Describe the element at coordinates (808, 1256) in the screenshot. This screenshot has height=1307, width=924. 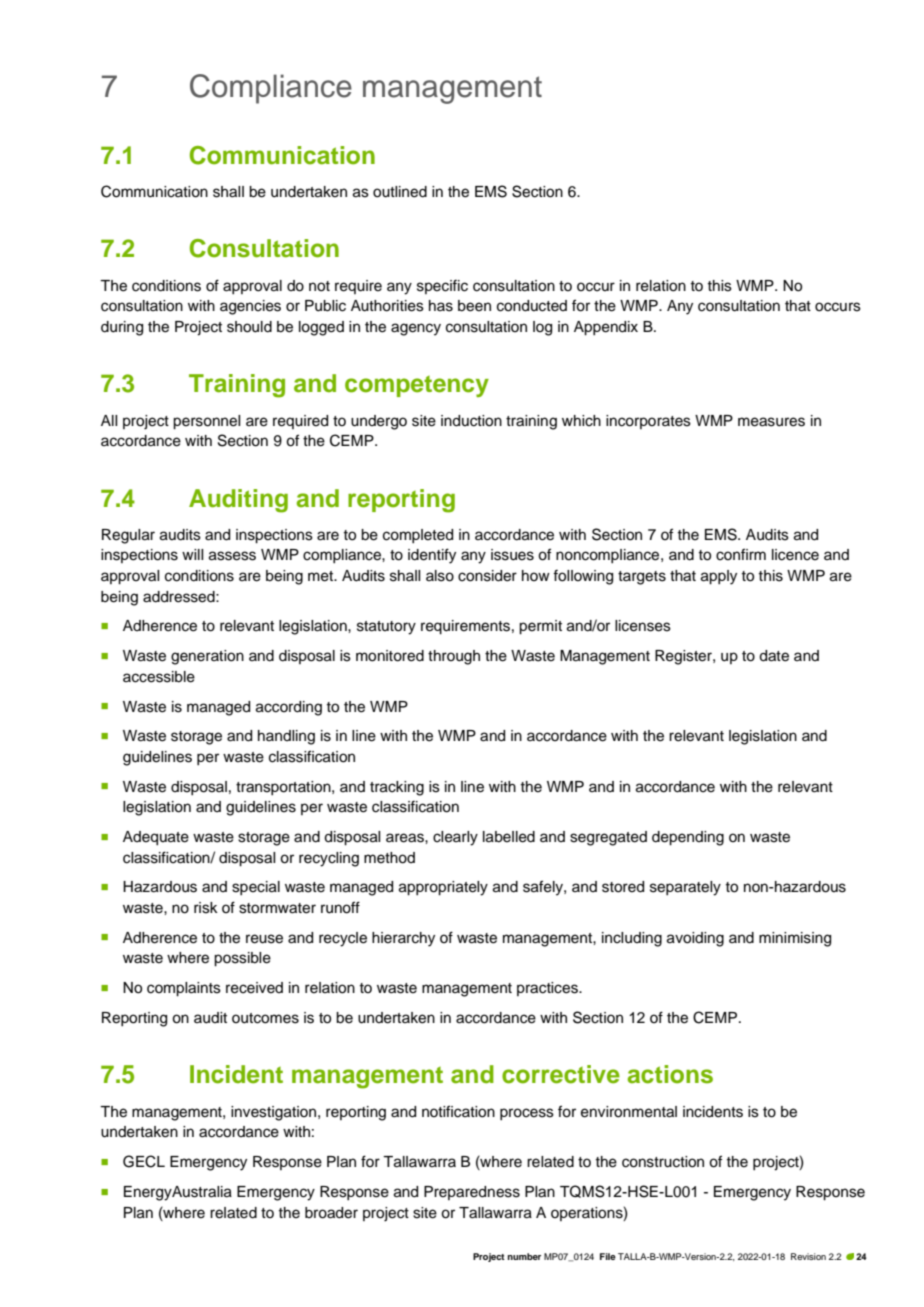
I see `Revision` at that location.
